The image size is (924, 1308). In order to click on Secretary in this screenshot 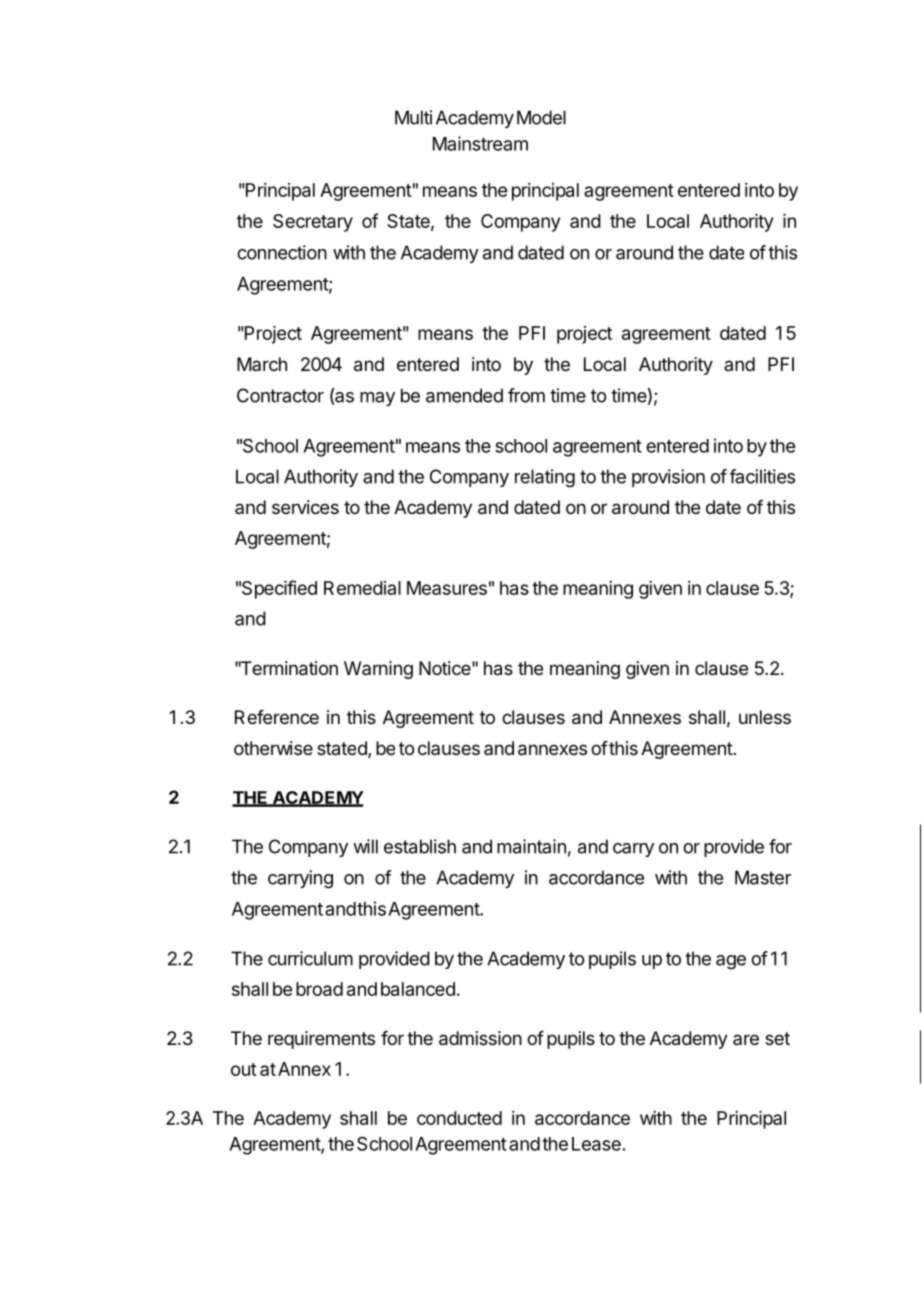, I will do `click(313, 223)`.
